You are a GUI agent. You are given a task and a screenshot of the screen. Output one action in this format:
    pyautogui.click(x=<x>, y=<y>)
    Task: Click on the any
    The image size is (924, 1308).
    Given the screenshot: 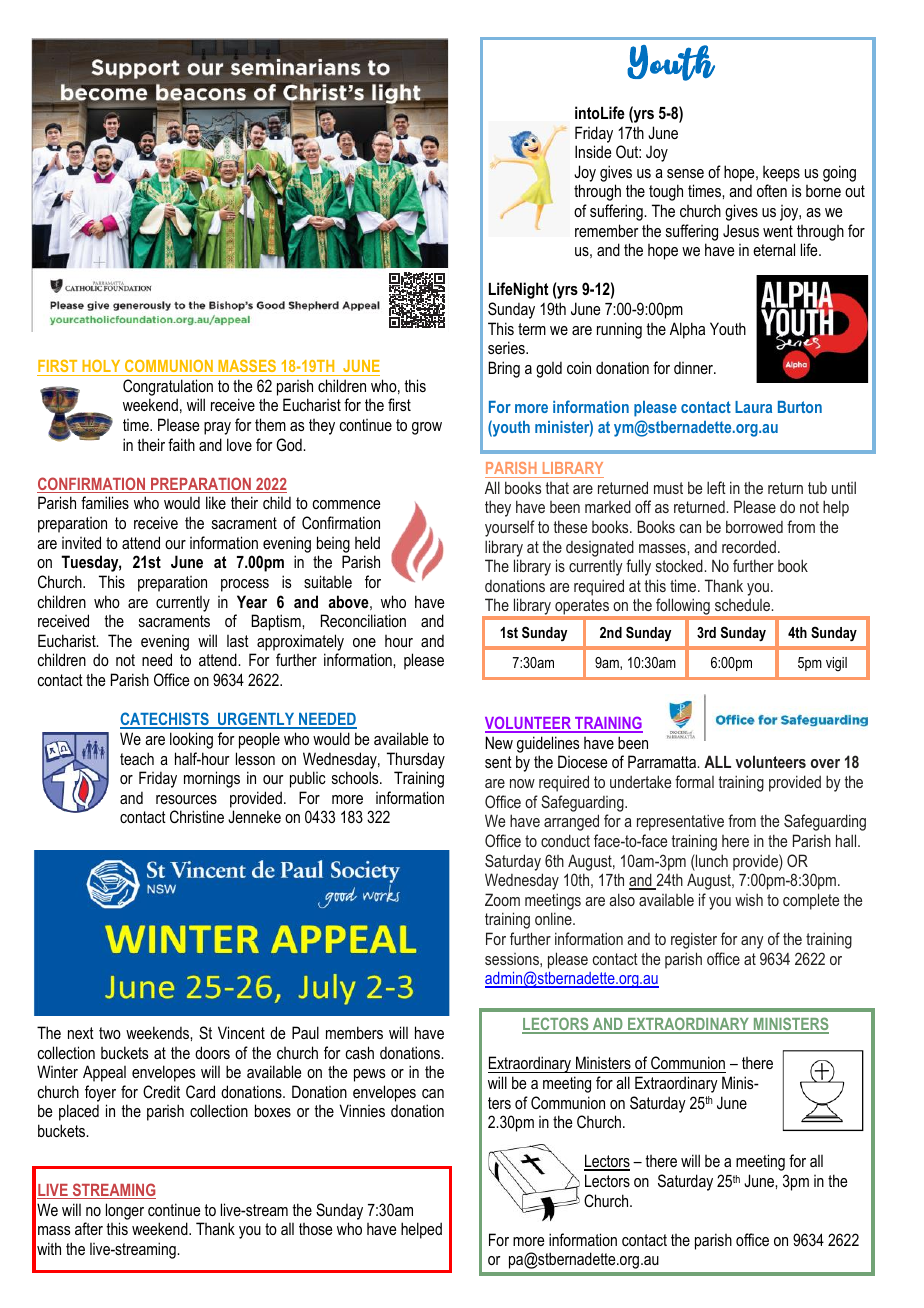 What is the action you would take?
    pyautogui.click(x=752, y=942)
